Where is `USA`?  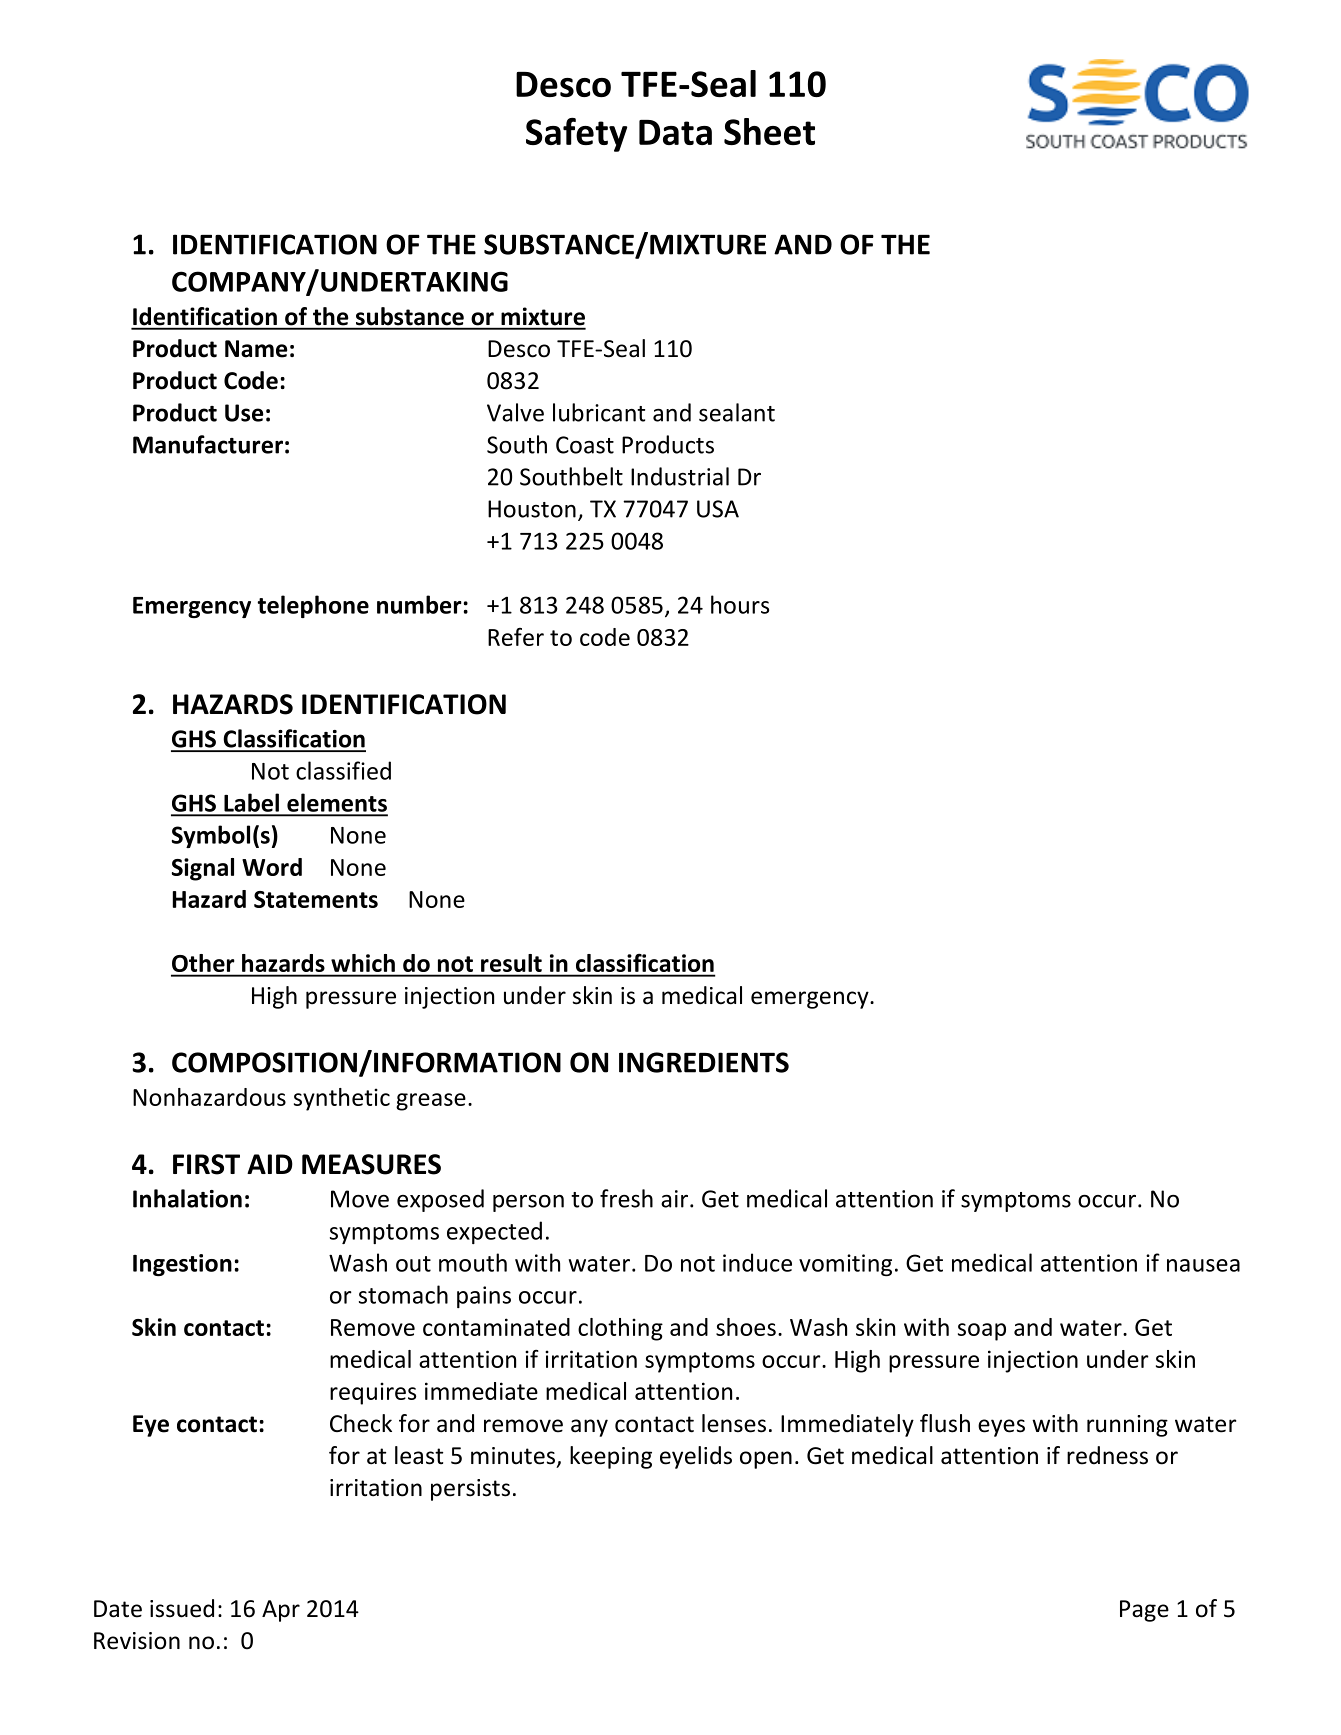
USA is located at coordinates (718, 509).
